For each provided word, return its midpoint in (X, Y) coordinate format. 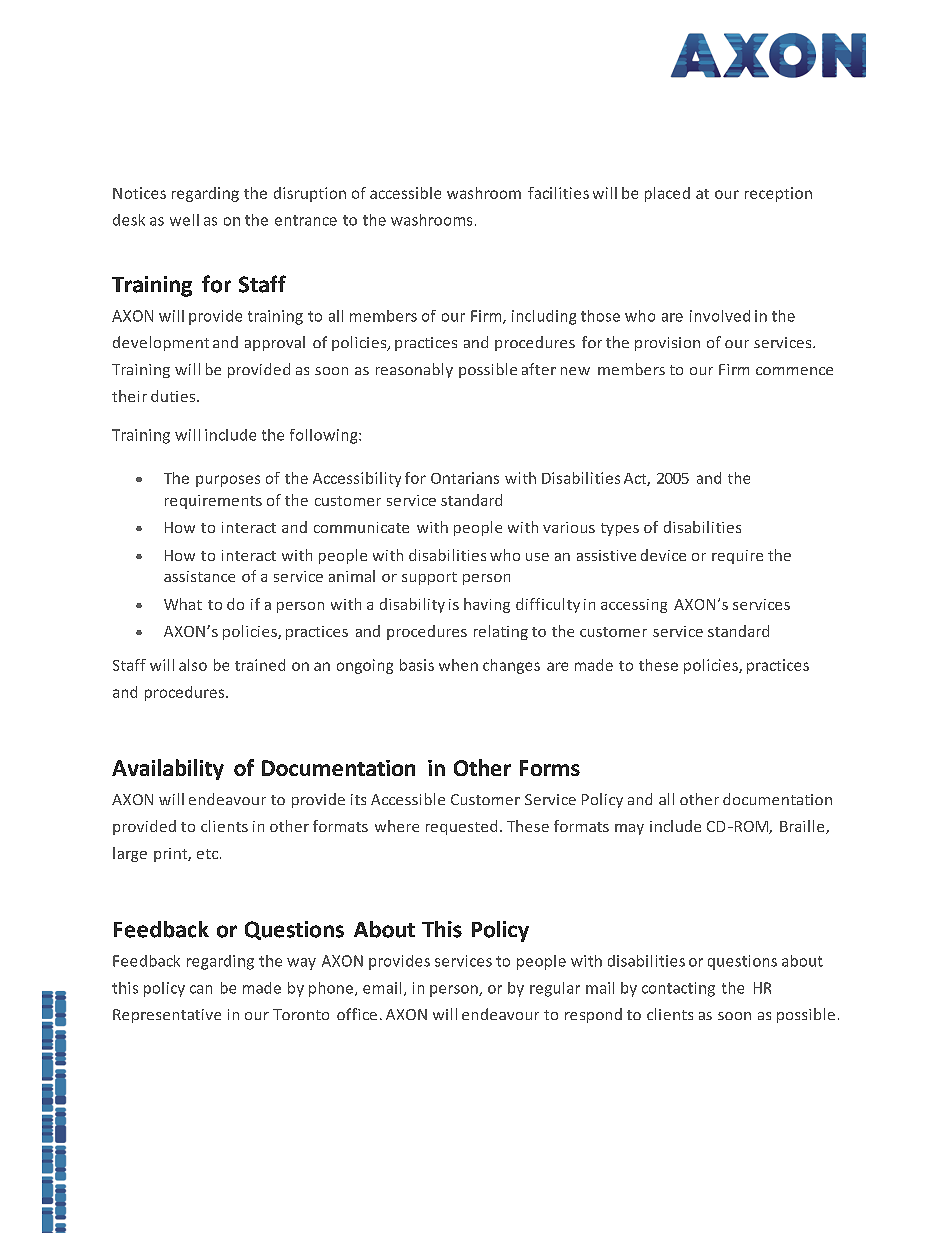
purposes (228, 481)
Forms (550, 768)
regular (555, 989)
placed (667, 194)
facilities (558, 193)
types (620, 529)
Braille (803, 827)
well (184, 220)
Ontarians (465, 478)
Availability (168, 769)
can (201, 989)
